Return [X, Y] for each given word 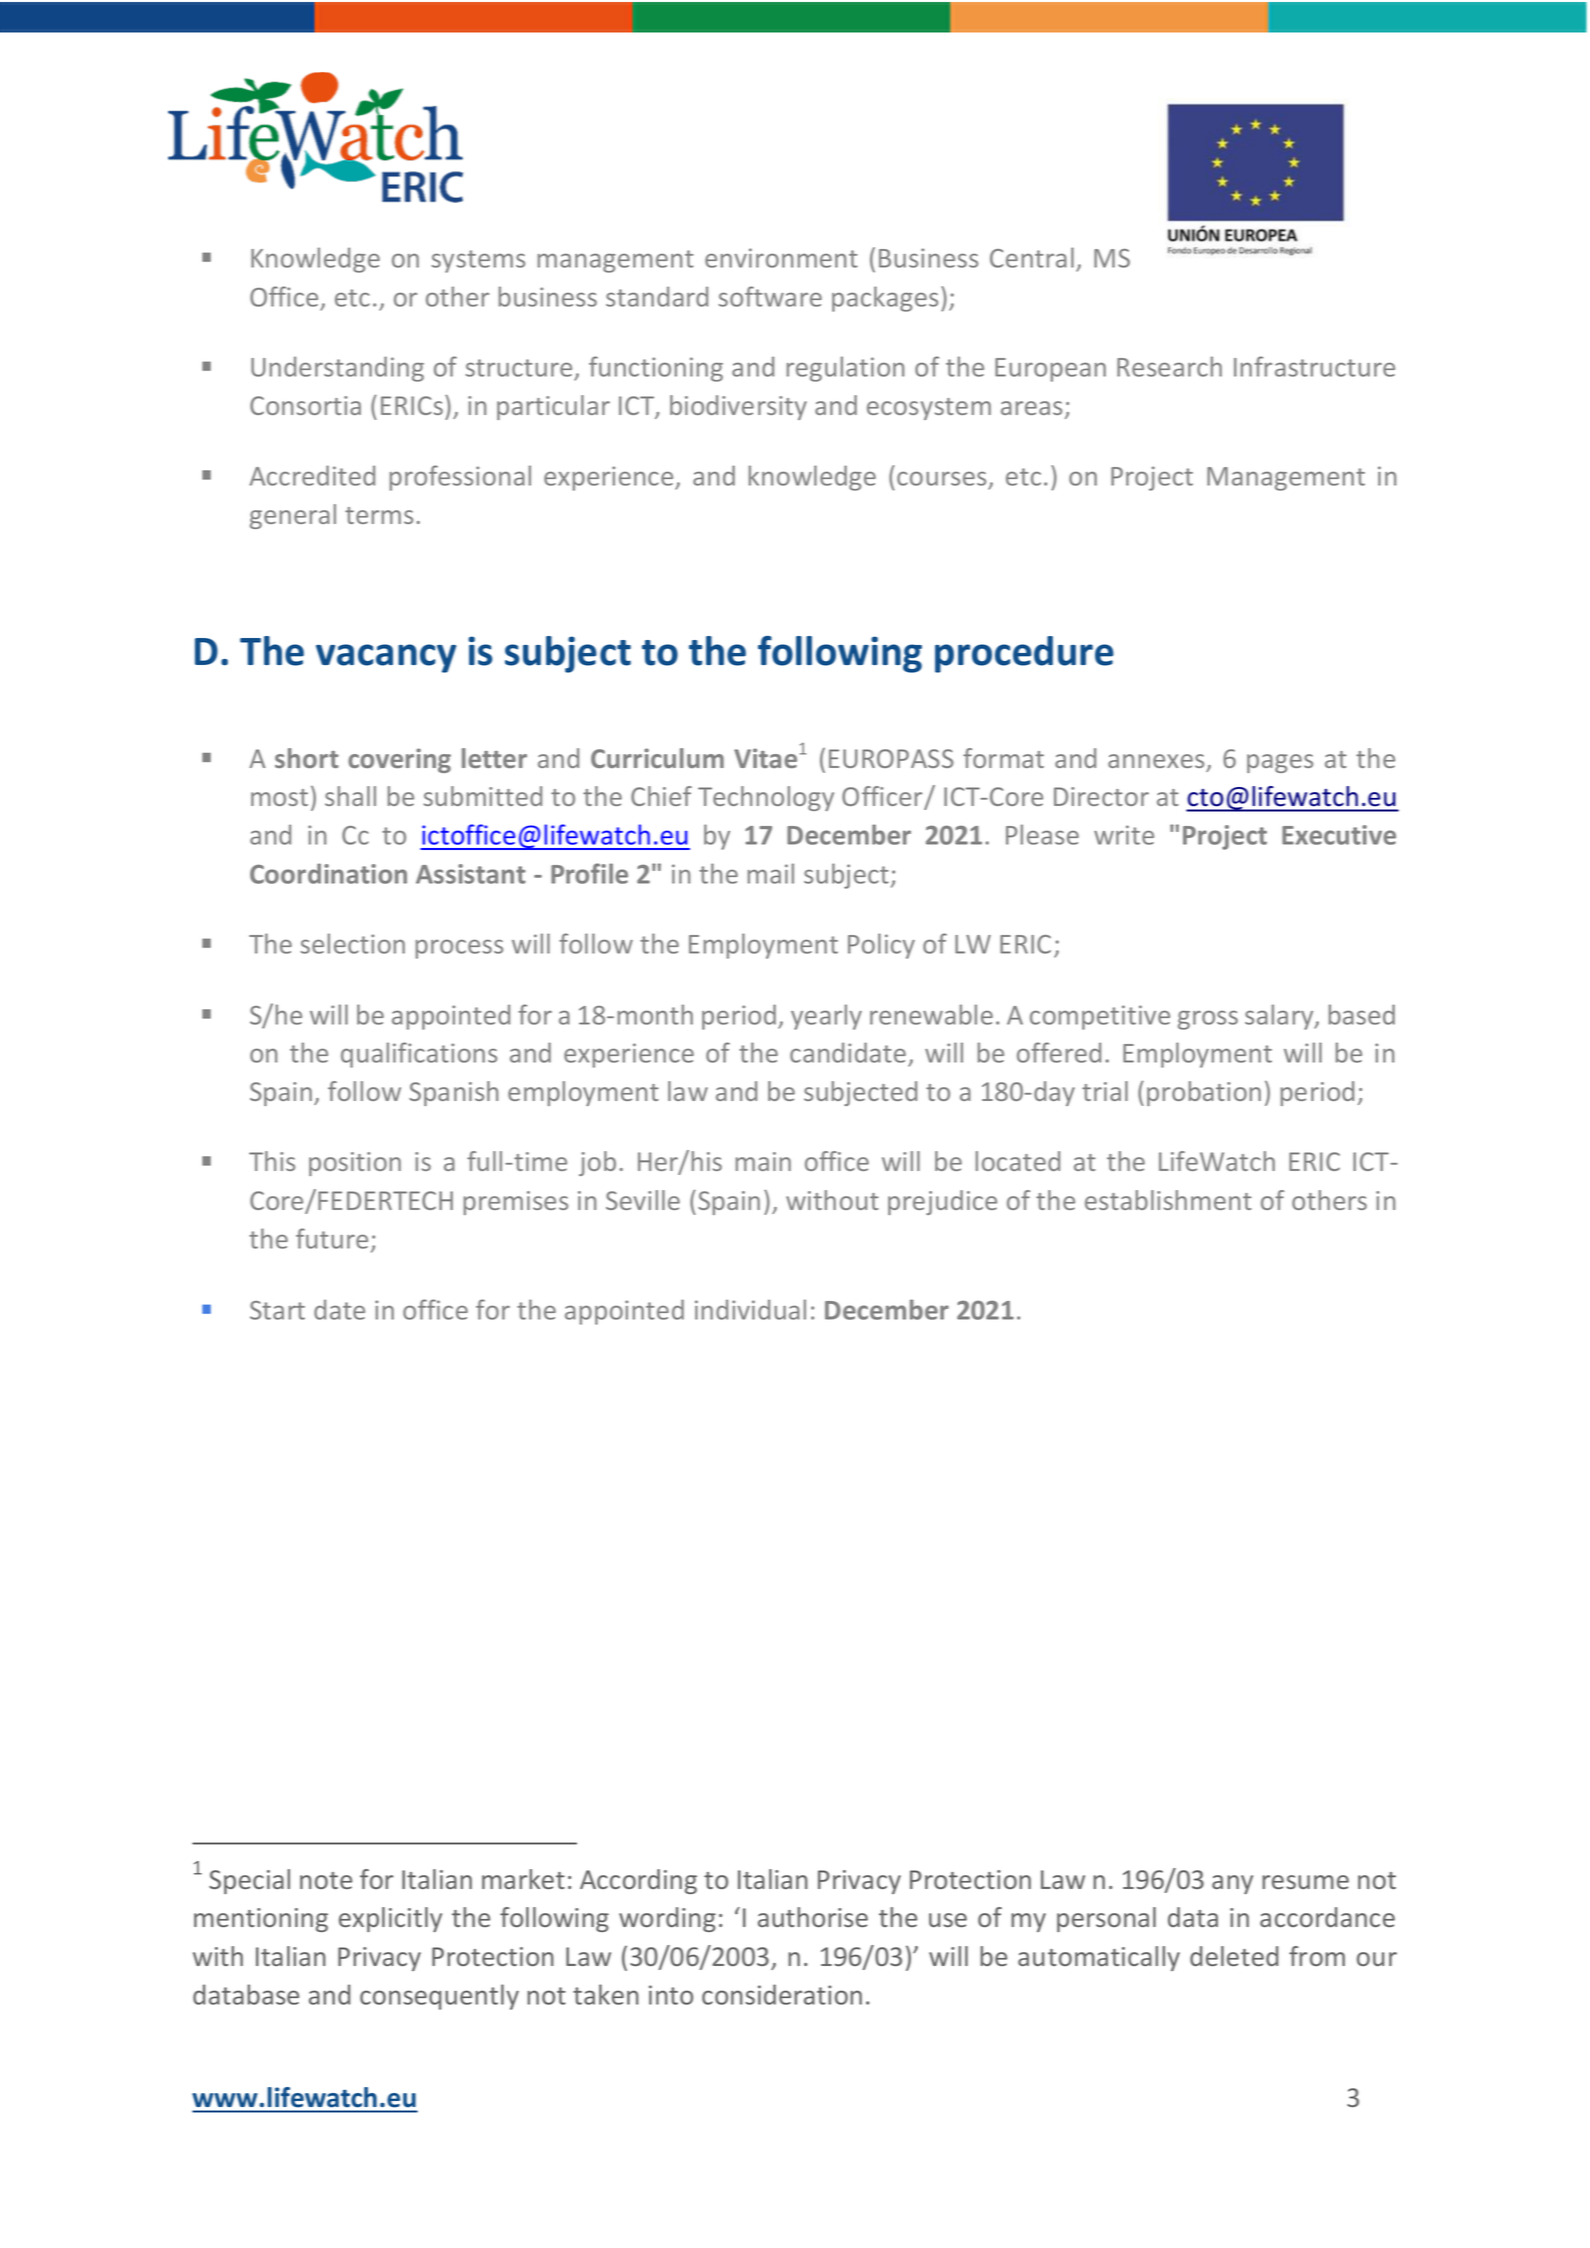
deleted [1234, 1956]
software [770, 296]
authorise [813, 1917]
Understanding [337, 369]
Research [1169, 366]
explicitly [390, 1919]
